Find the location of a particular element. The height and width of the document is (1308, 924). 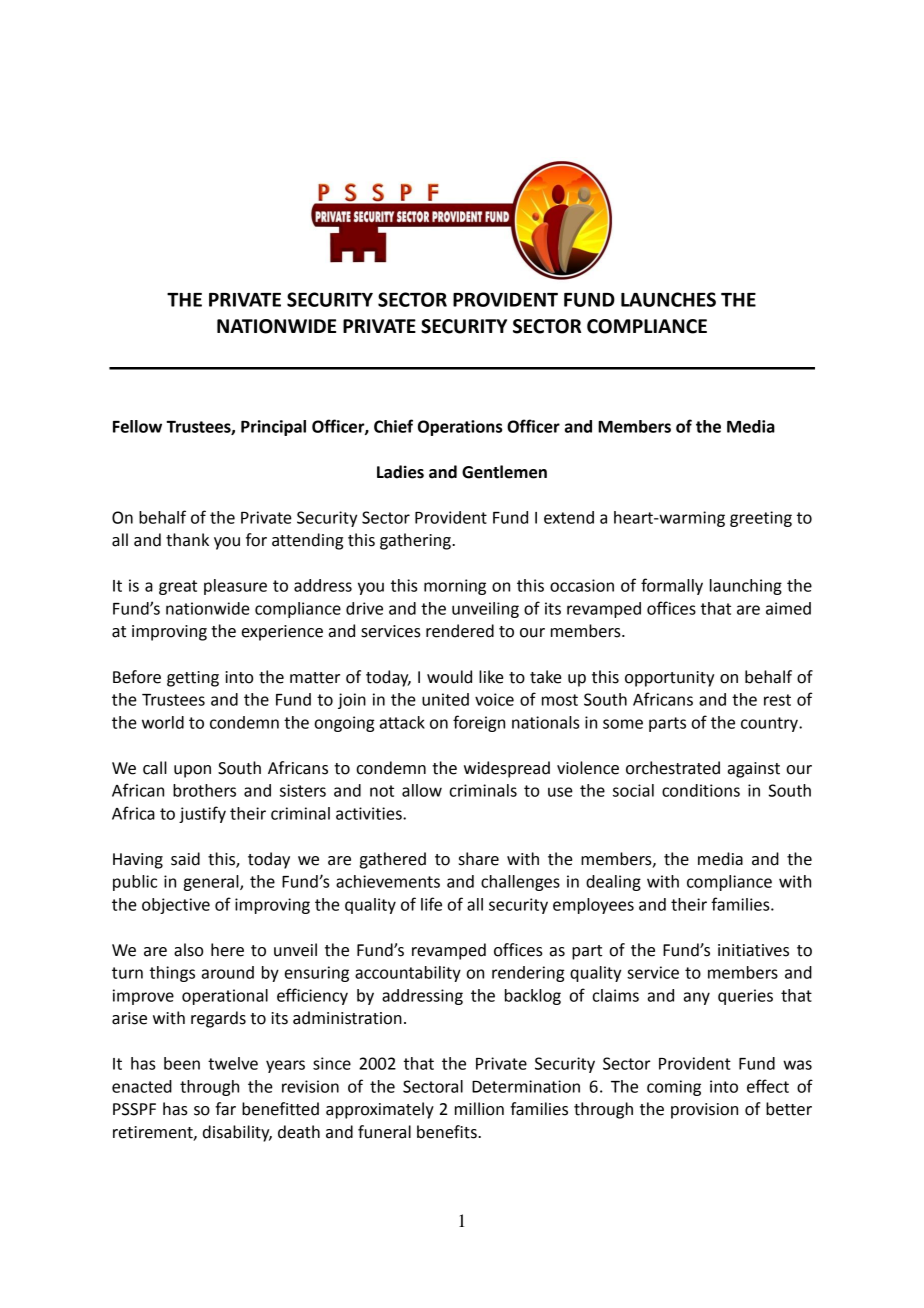

conditions is located at coordinates (701, 790).
